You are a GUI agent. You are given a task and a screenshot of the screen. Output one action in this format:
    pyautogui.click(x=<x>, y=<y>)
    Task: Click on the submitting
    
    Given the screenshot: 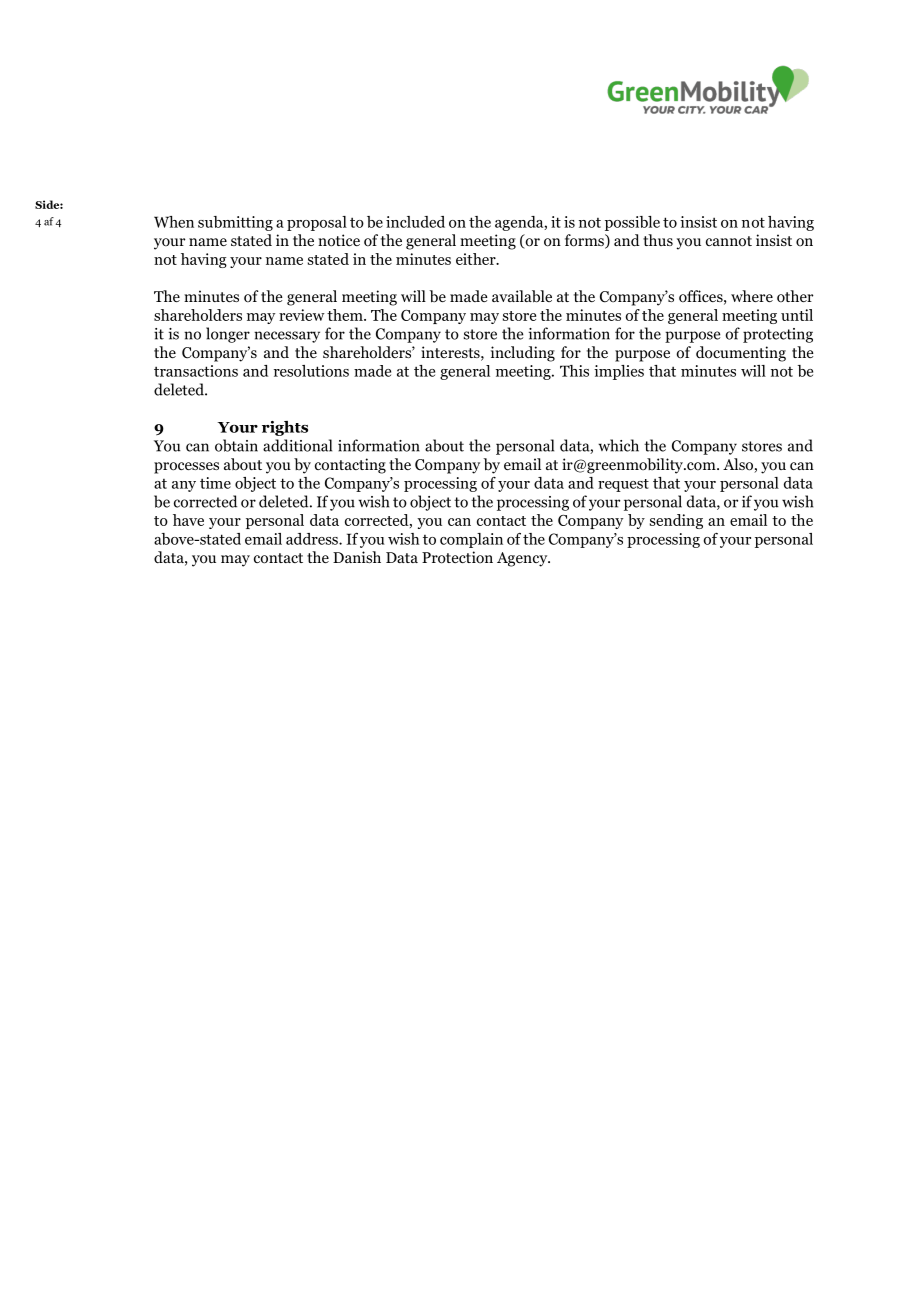 What is the action you would take?
    pyautogui.click(x=235, y=223)
